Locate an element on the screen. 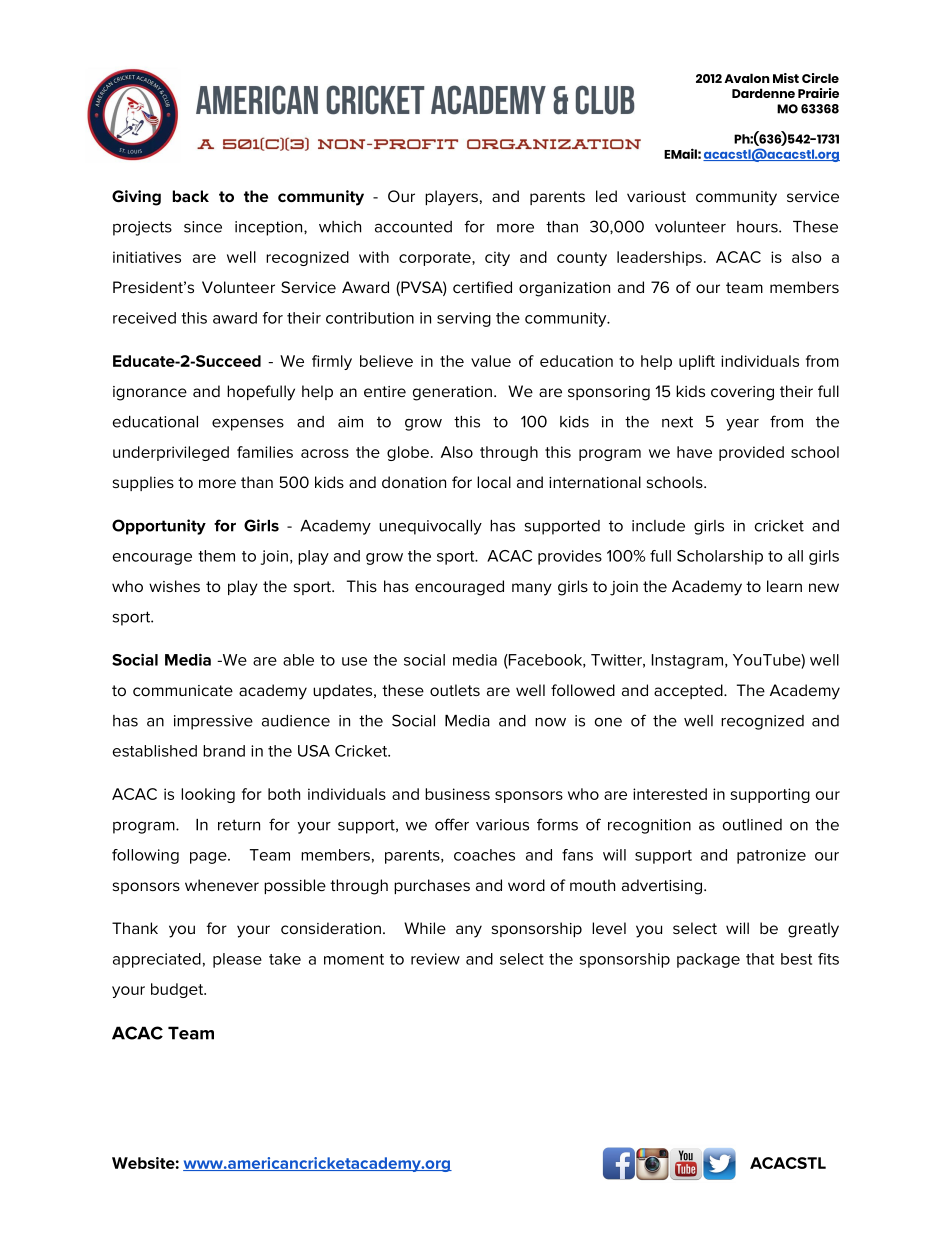 The width and height of the screenshot is (952, 1233). covering is located at coordinates (742, 393).
